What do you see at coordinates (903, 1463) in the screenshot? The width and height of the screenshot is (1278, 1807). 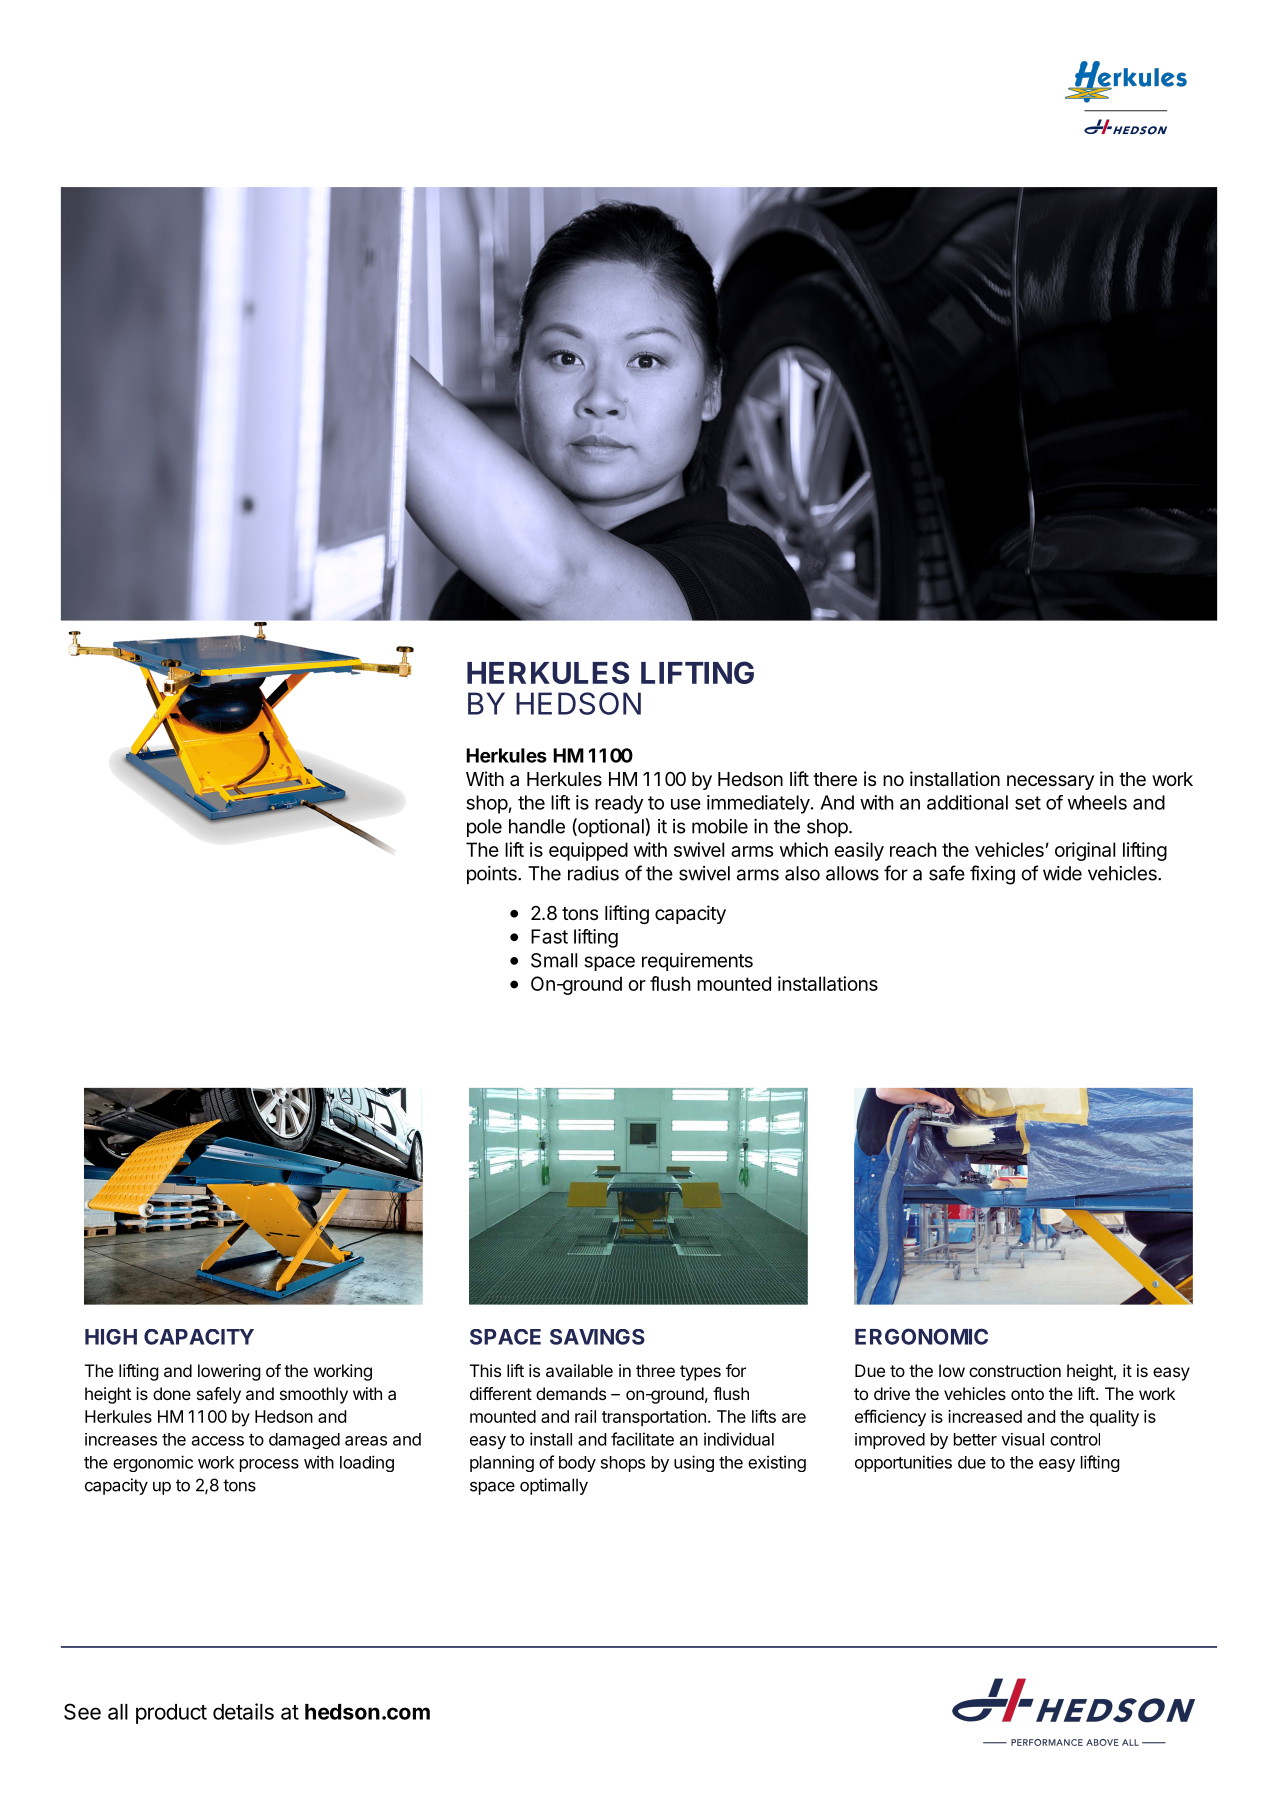 I see `opportunities` at bounding box center [903, 1463].
